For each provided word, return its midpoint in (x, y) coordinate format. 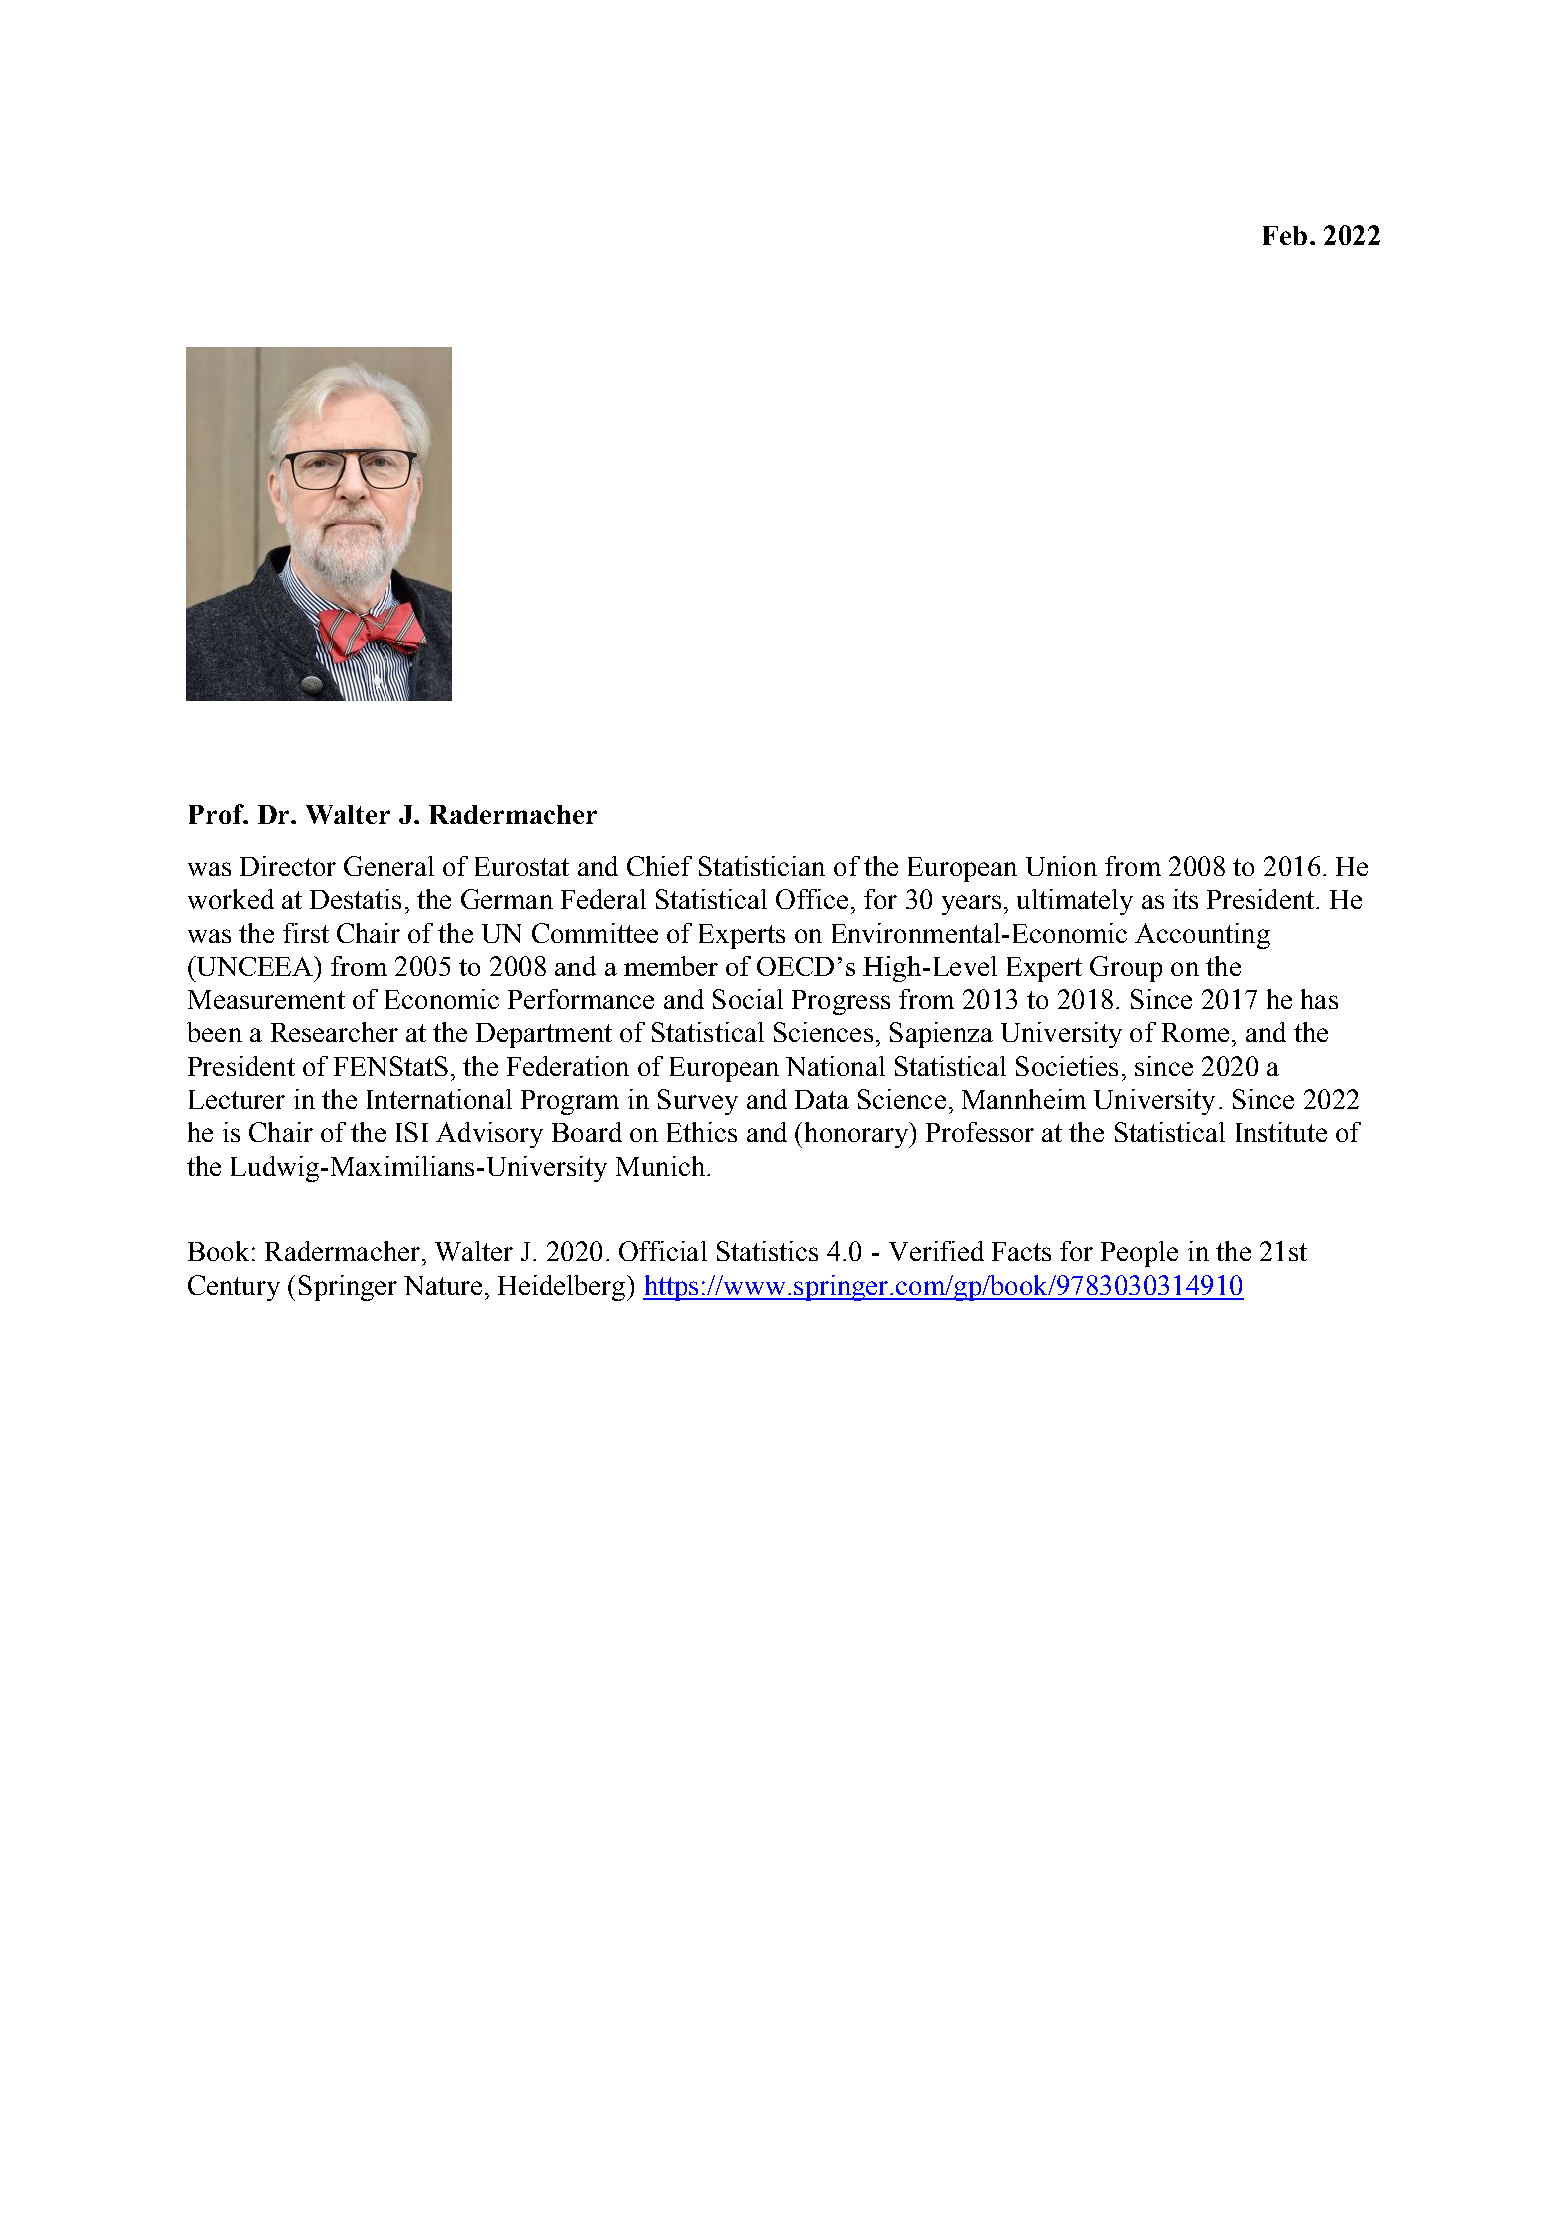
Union (1061, 866)
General (389, 866)
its (1185, 899)
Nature (443, 1285)
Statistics (767, 1251)
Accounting (1202, 936)
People (1139, 1254)
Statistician (762, 866)
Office (812, 899)
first (306, 933)
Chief (659, 866)
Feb (1285, 235)
